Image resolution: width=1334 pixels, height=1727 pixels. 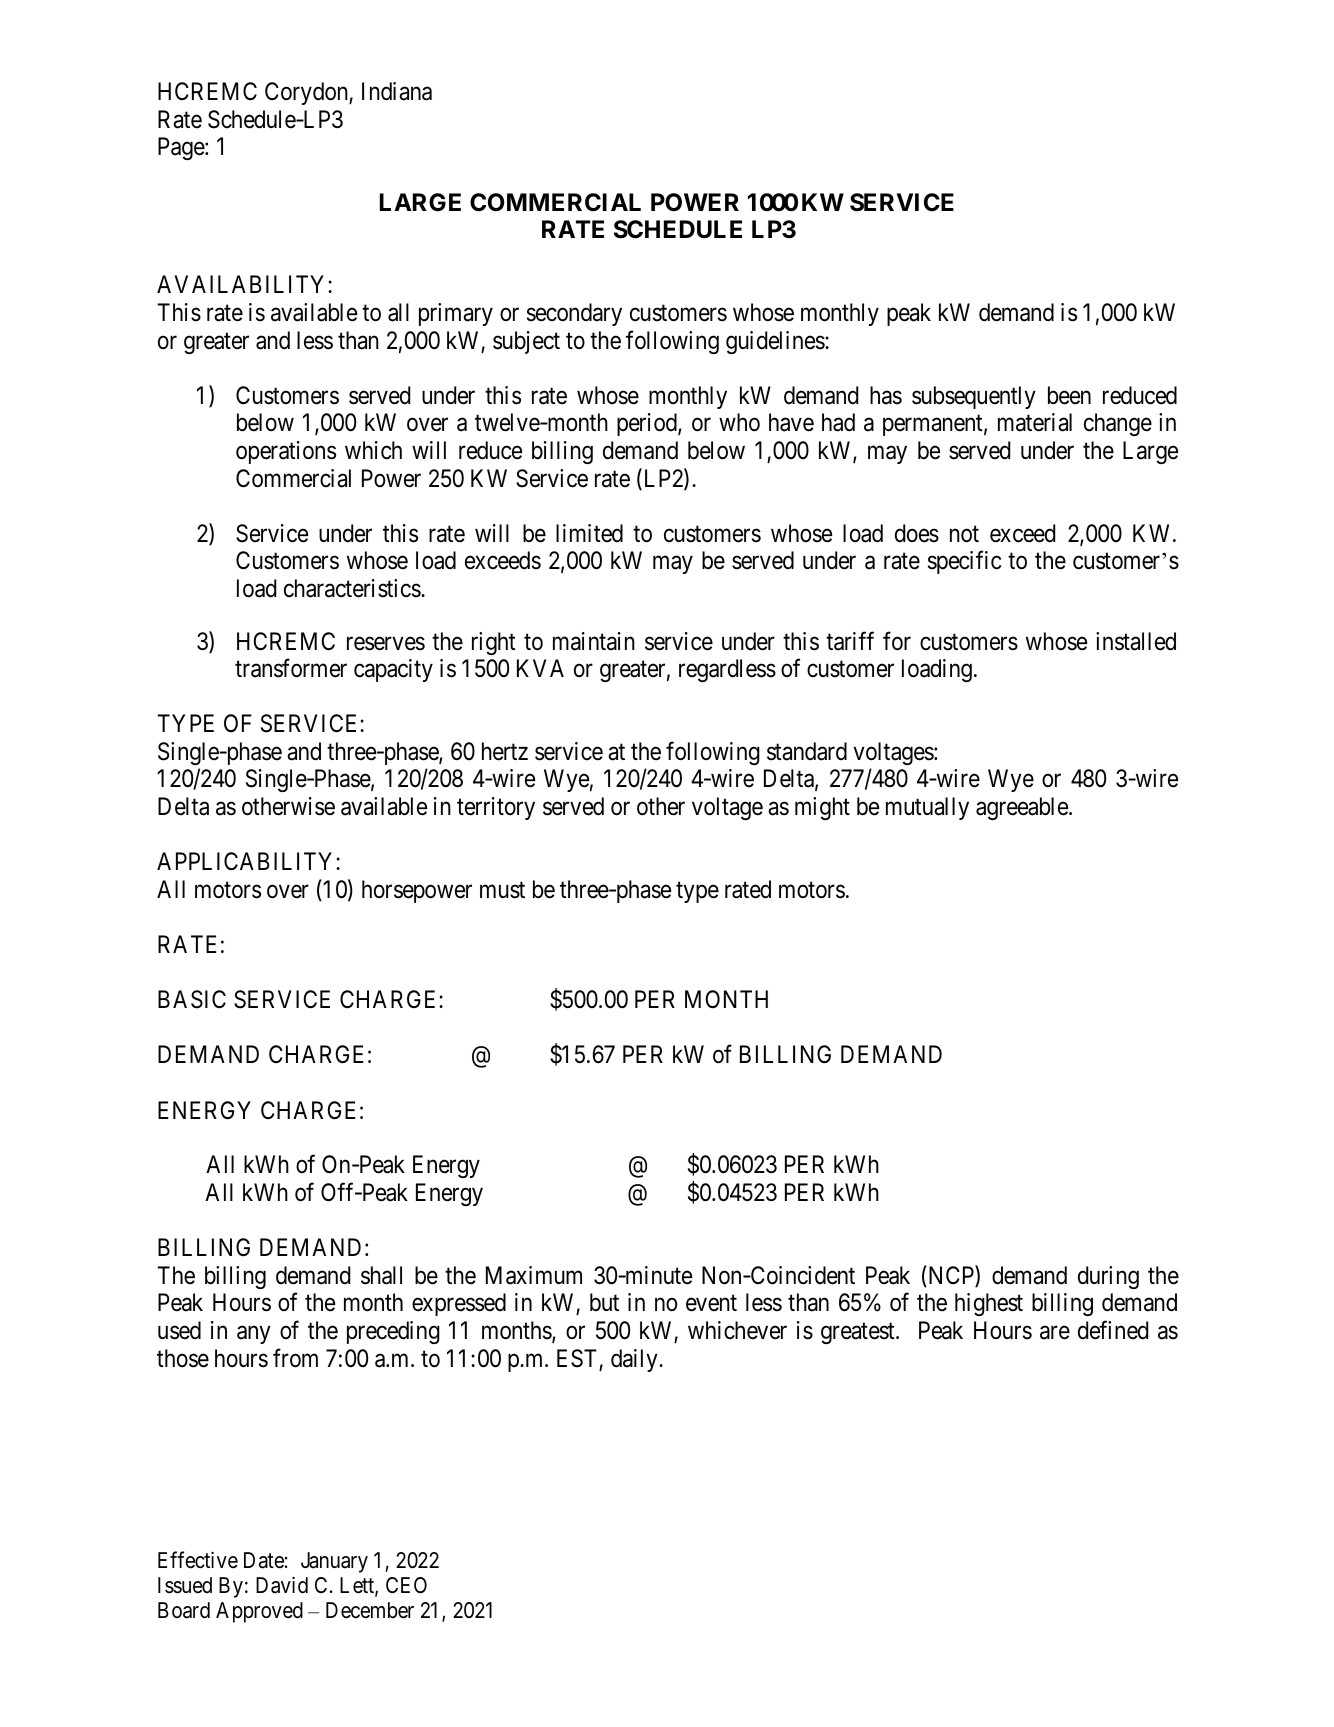 I want to click on been, so click(x=1069, y=395).
